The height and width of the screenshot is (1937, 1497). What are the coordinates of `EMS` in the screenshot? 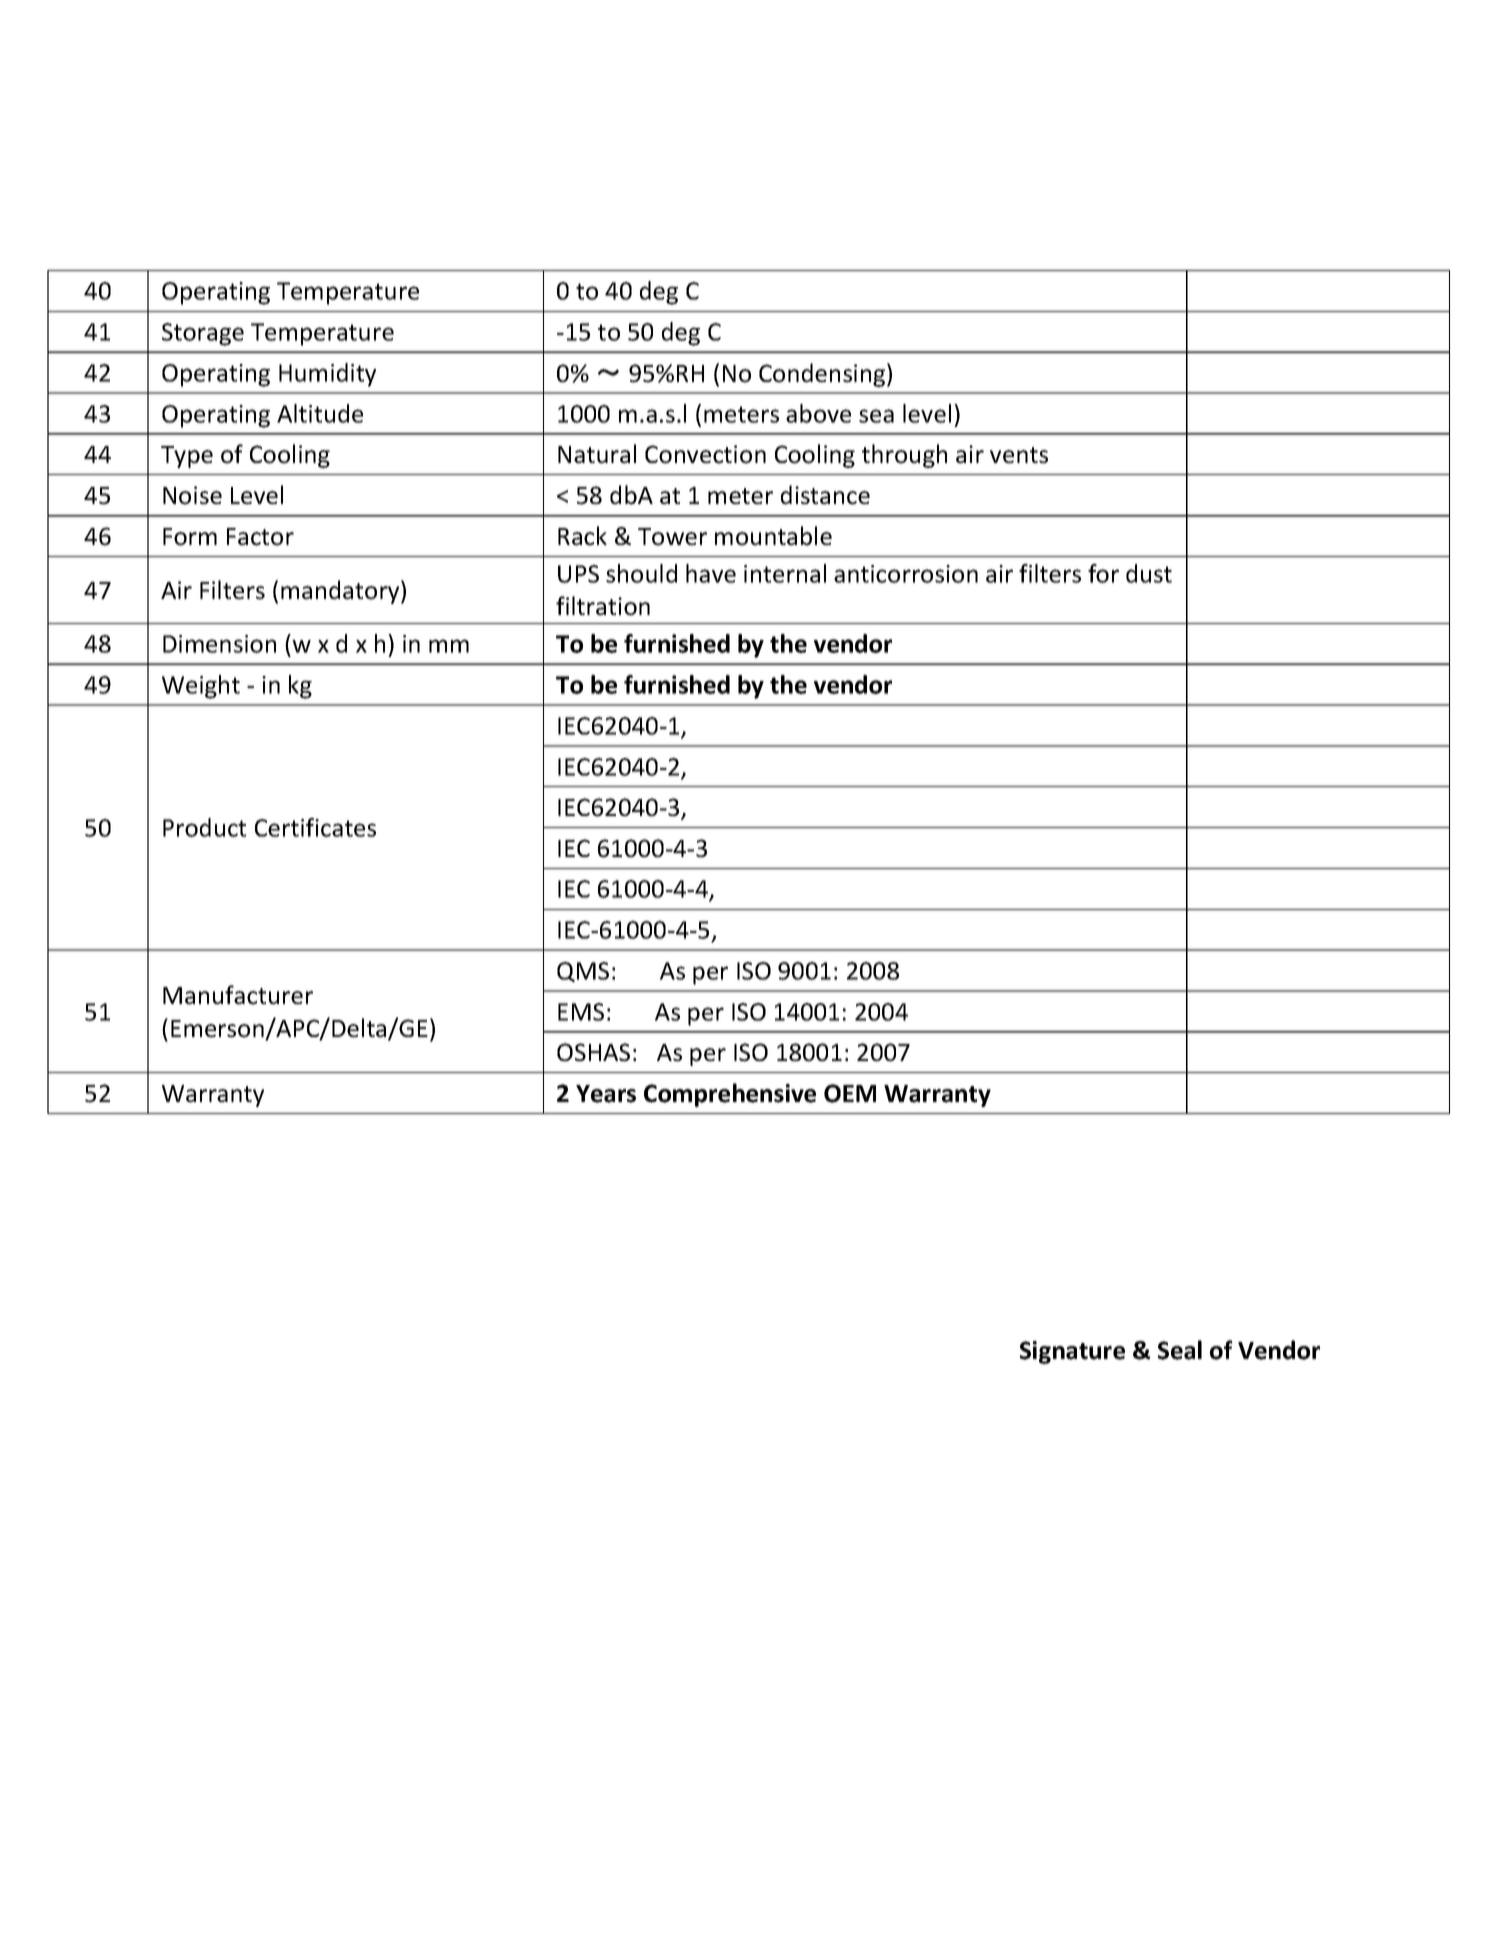 It's located at (581, 1012).
